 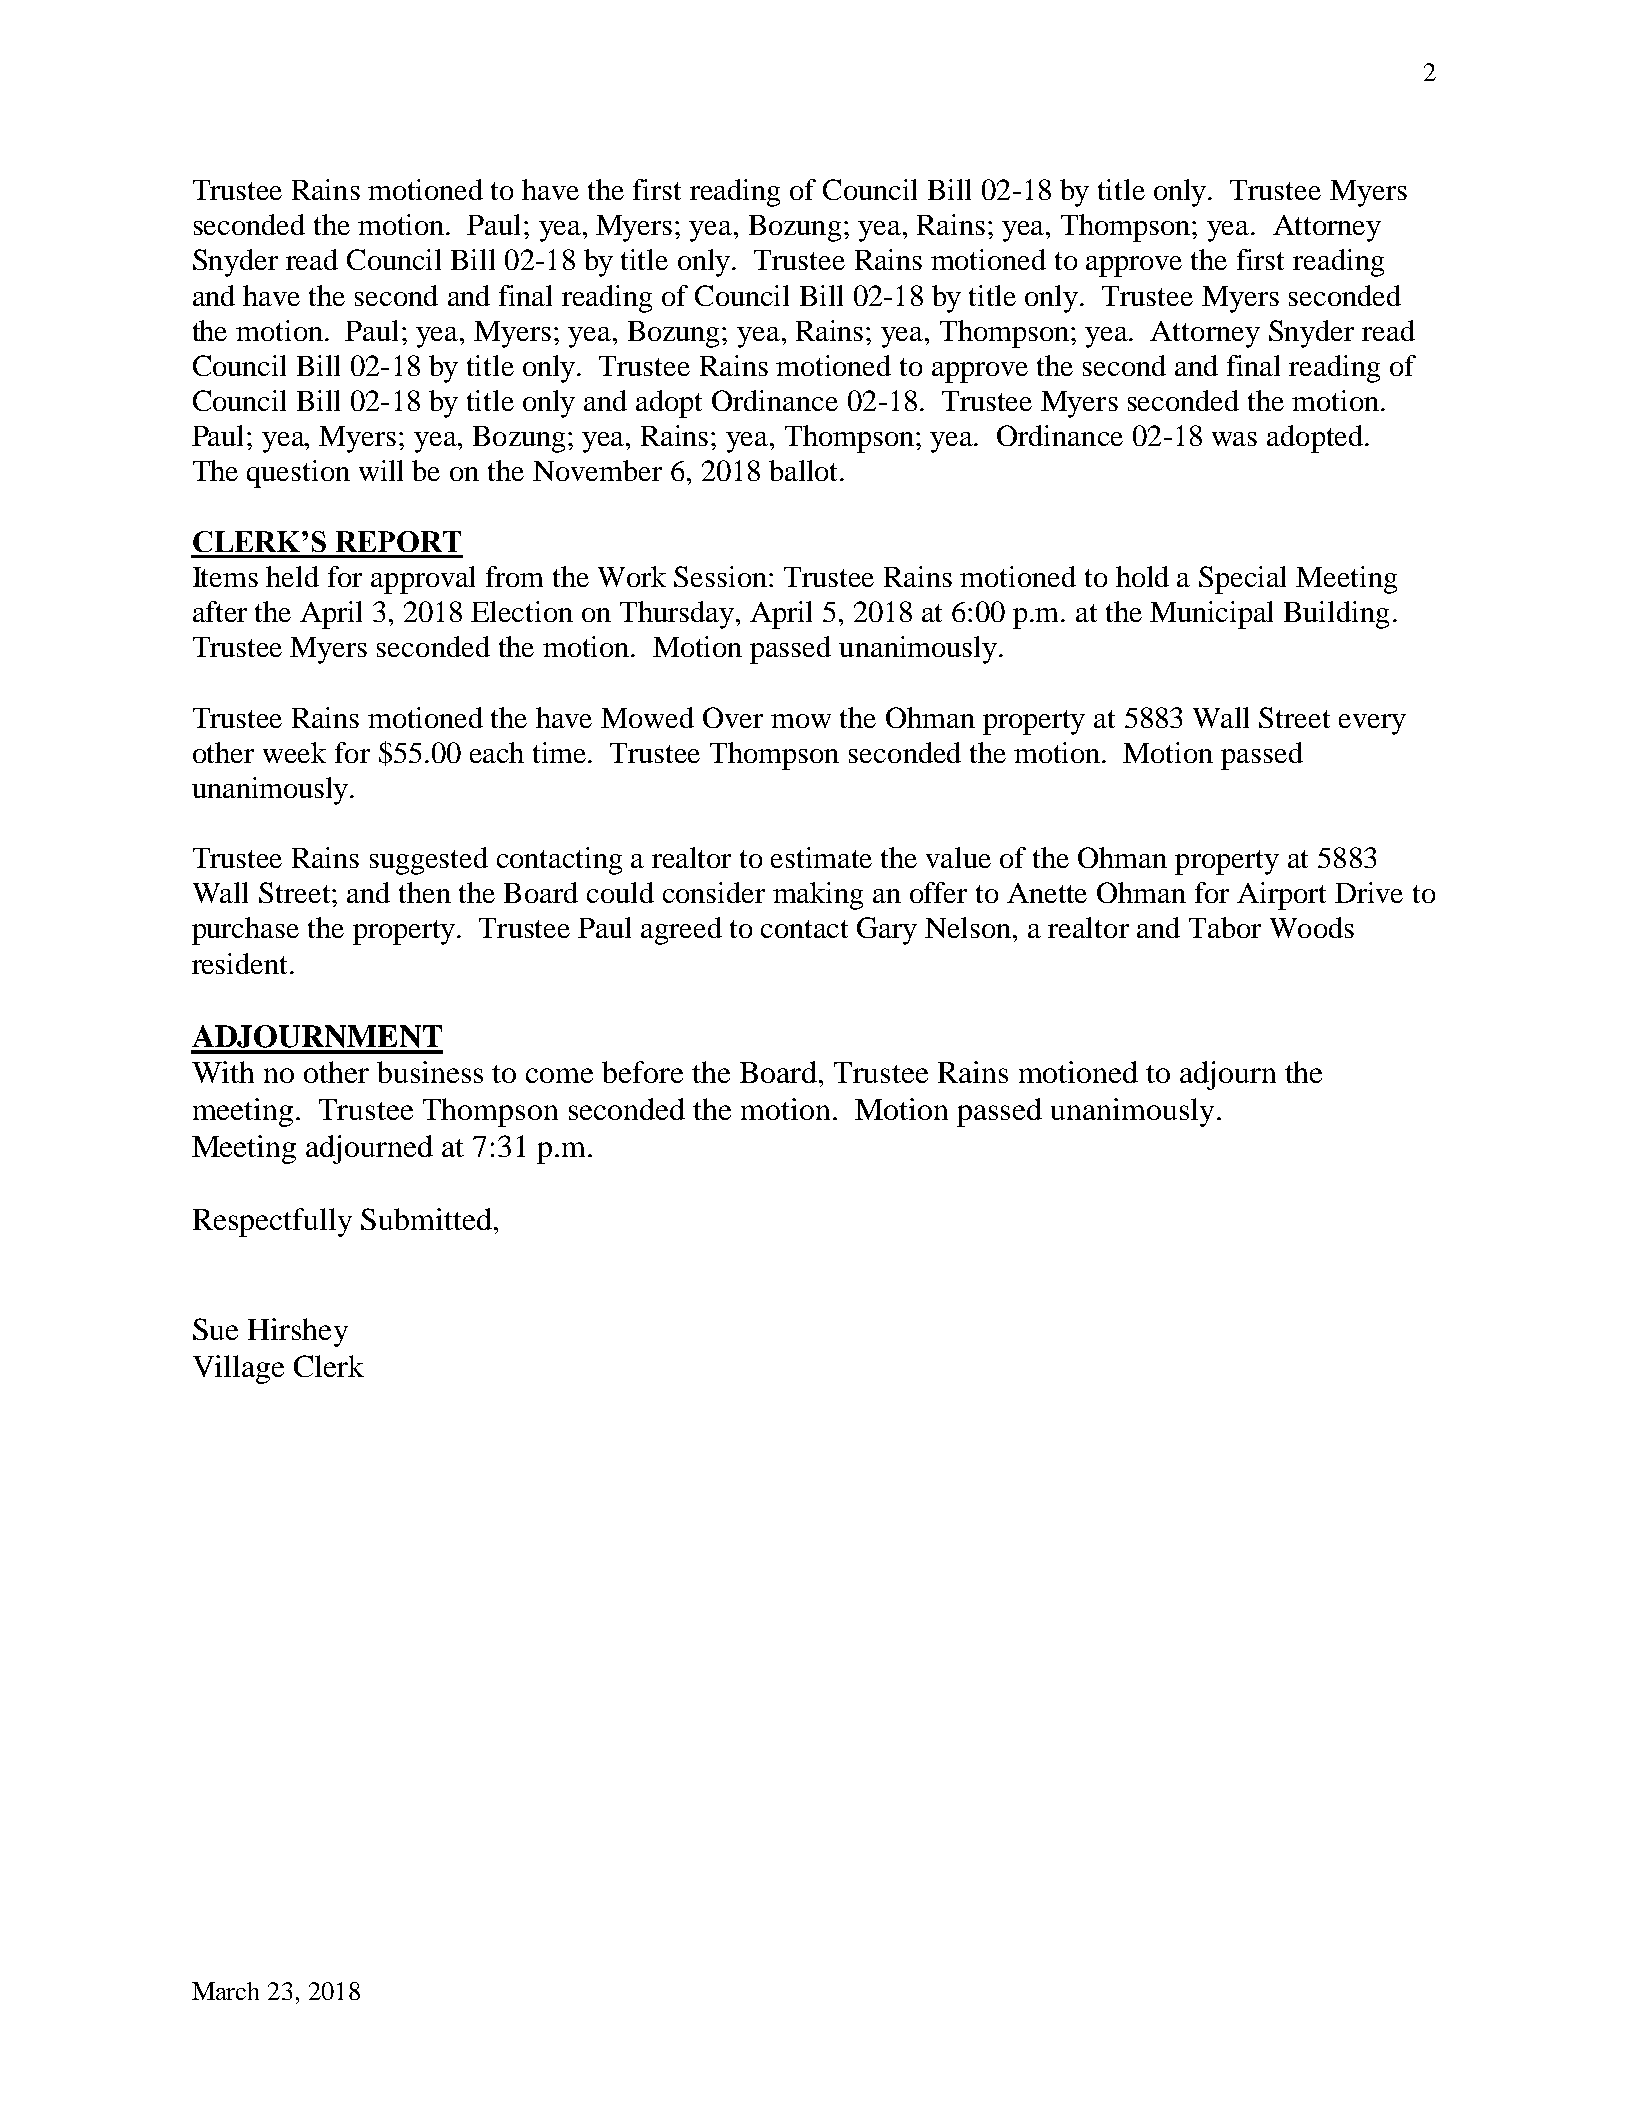 What do you see at coordinates (1281, 896) in the screenshot?
I see `Airport` at bounding box center [1281, 896].
